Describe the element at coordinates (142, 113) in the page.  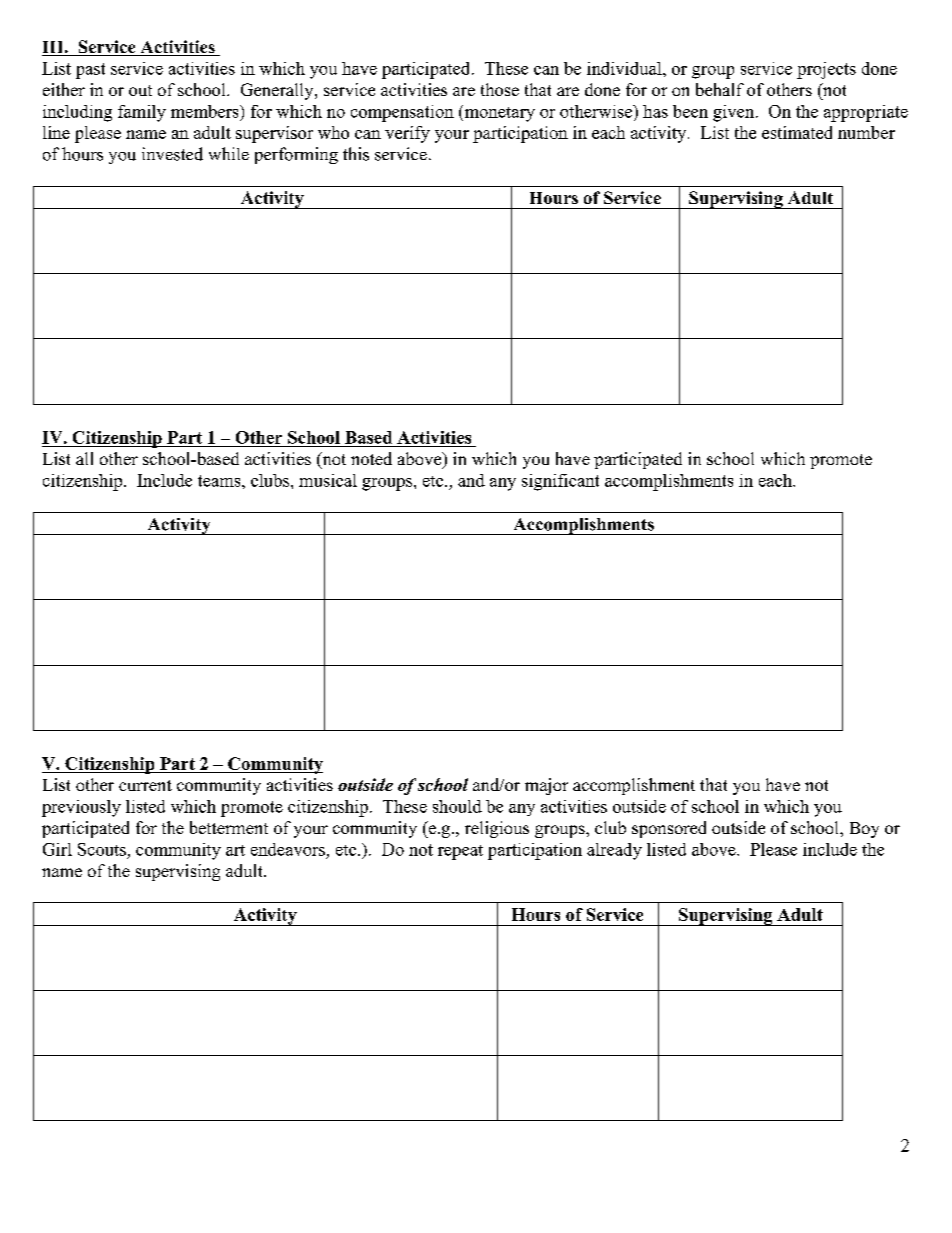
I see `family` at that location.
